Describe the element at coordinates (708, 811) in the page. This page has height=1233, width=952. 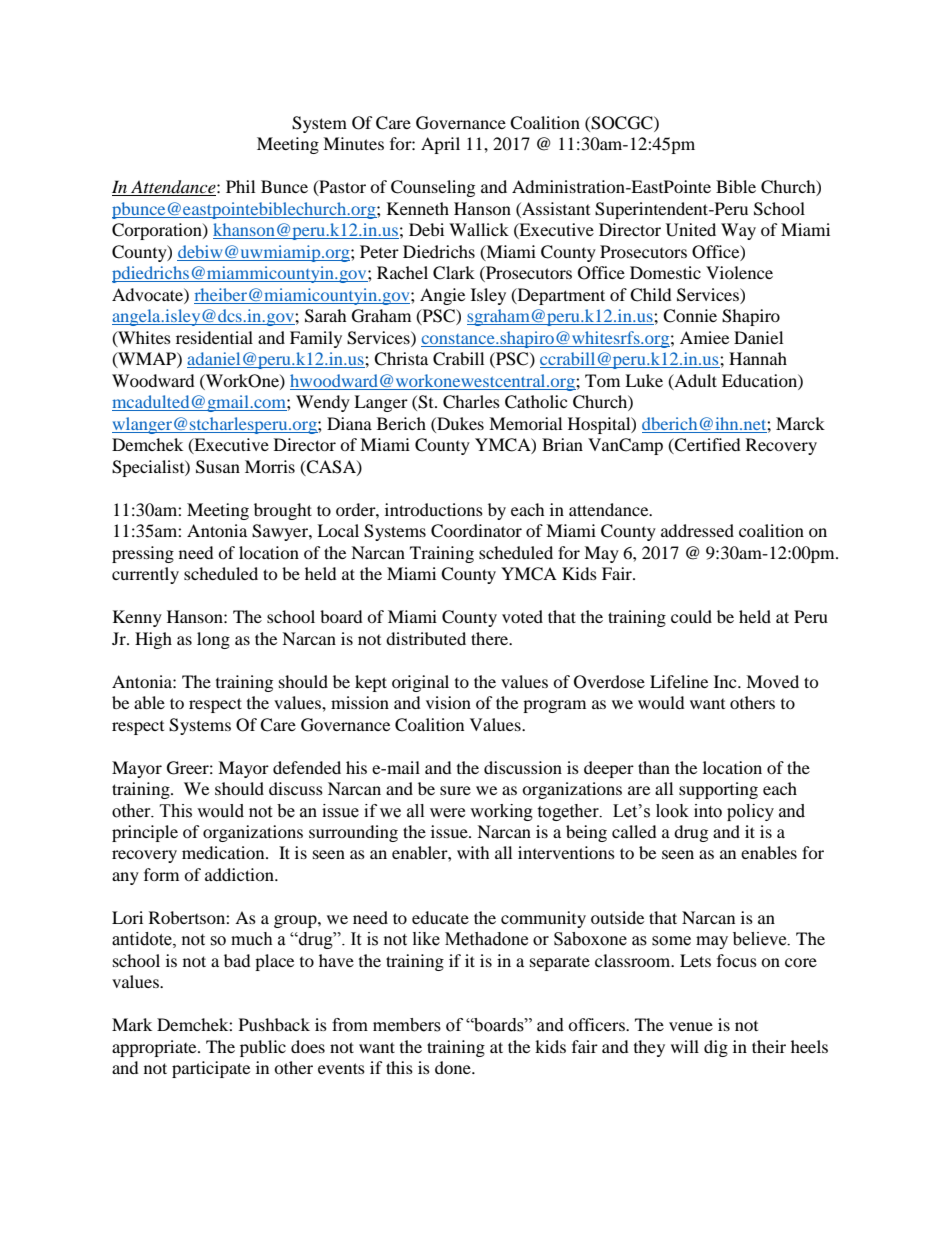
I see `into` at that location.
